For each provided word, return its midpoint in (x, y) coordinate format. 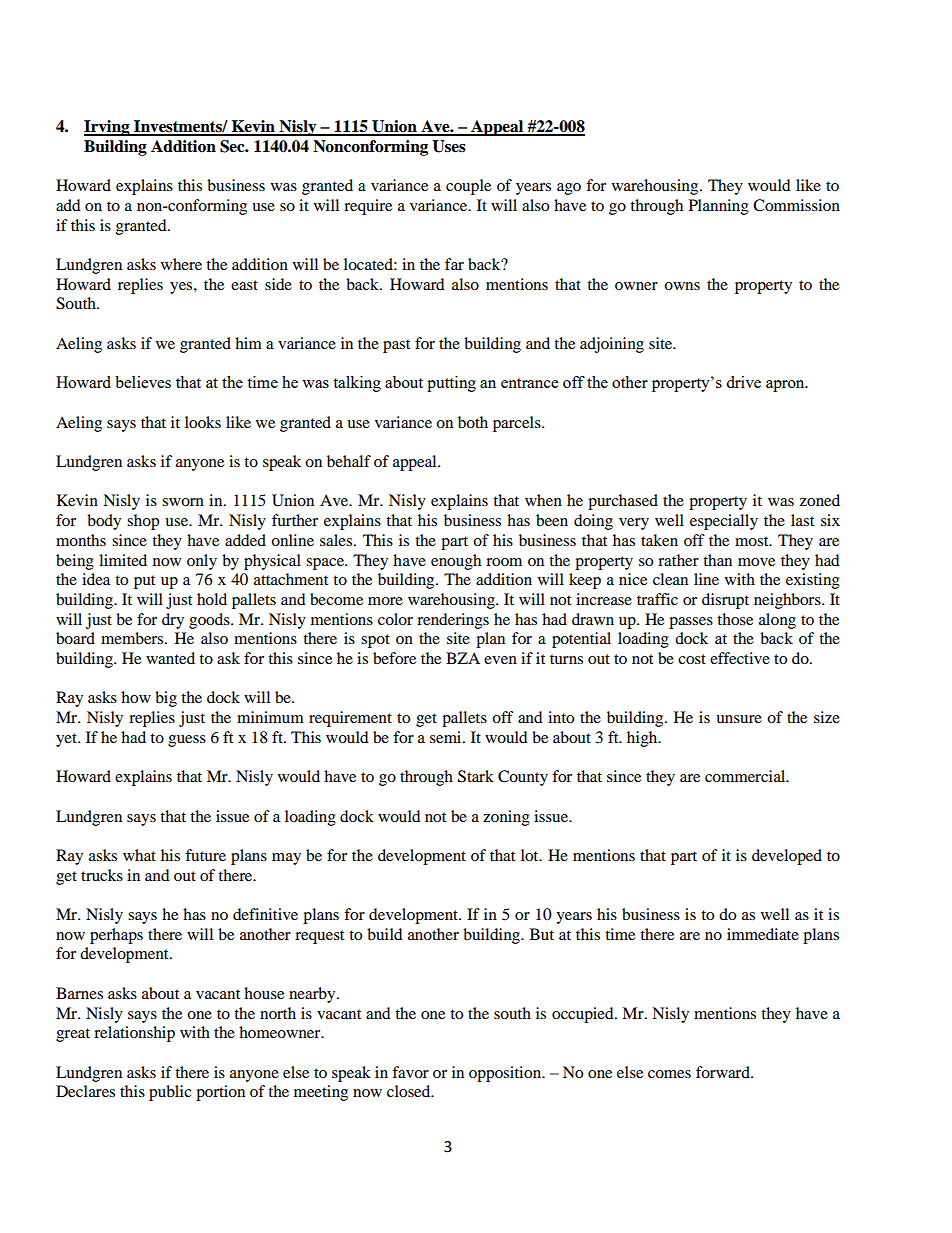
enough (456, 562)
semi (447, 737)
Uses (449, 146)
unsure (739, 719)
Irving (108, 128)
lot (531, 855)
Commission (796, 205)
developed (787, 857)
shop (143, 522)
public (170, 1093)
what (139, 855)
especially (724, 522)
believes (143, 382)
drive (743, 382)
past (396, 346)
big (166, 699)
